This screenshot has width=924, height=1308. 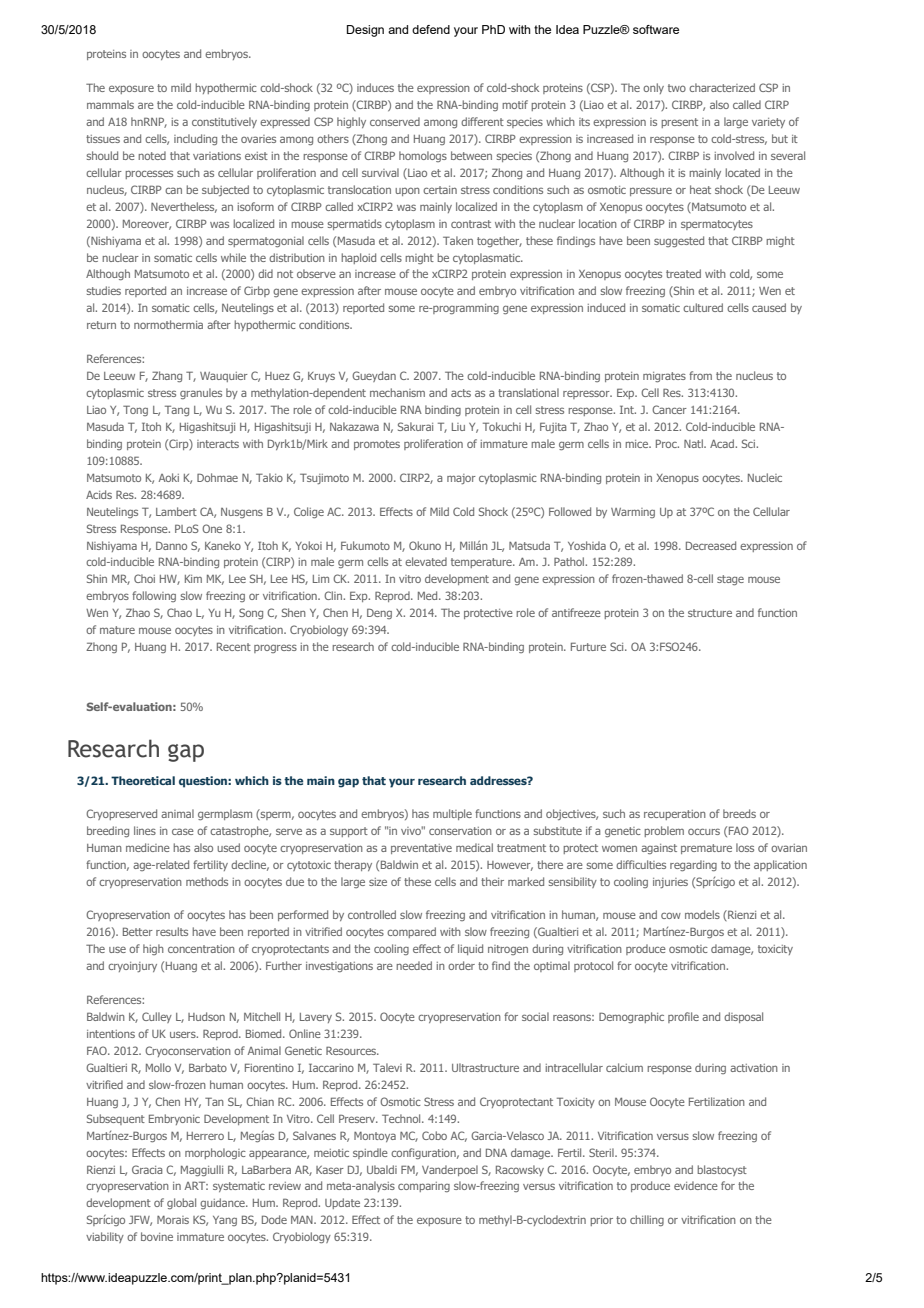 What do you see at coordinates (431, 29) in the screenshot?
I see `defend` at bounding box center [431, 29].
